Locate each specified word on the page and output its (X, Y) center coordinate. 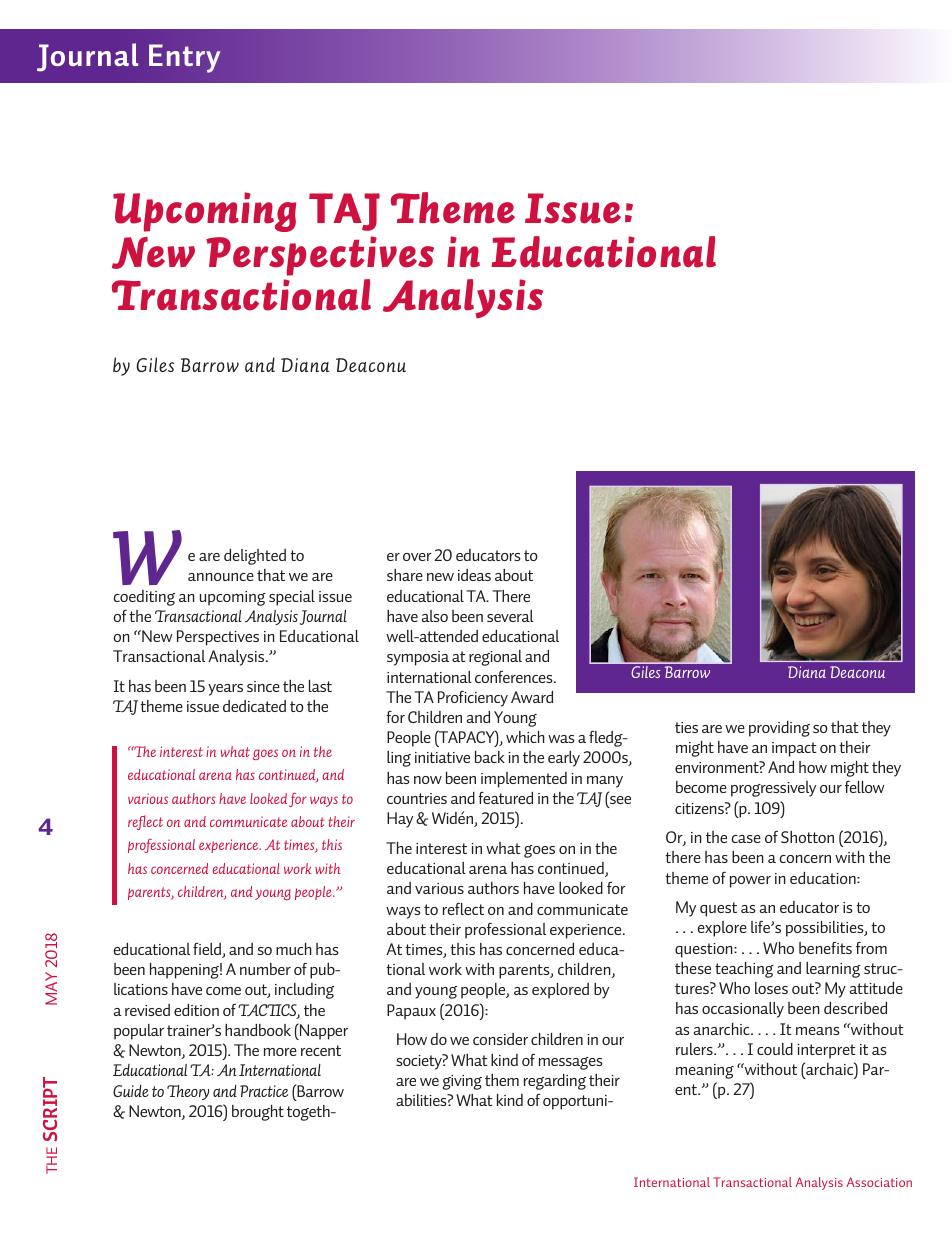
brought (258, 1113)
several (510, 616)
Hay (400, 820)
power (750, 882)
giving (462, 1082)
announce (221, 577)
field (208, 950)
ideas (474, 575)
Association (879, 1182)
